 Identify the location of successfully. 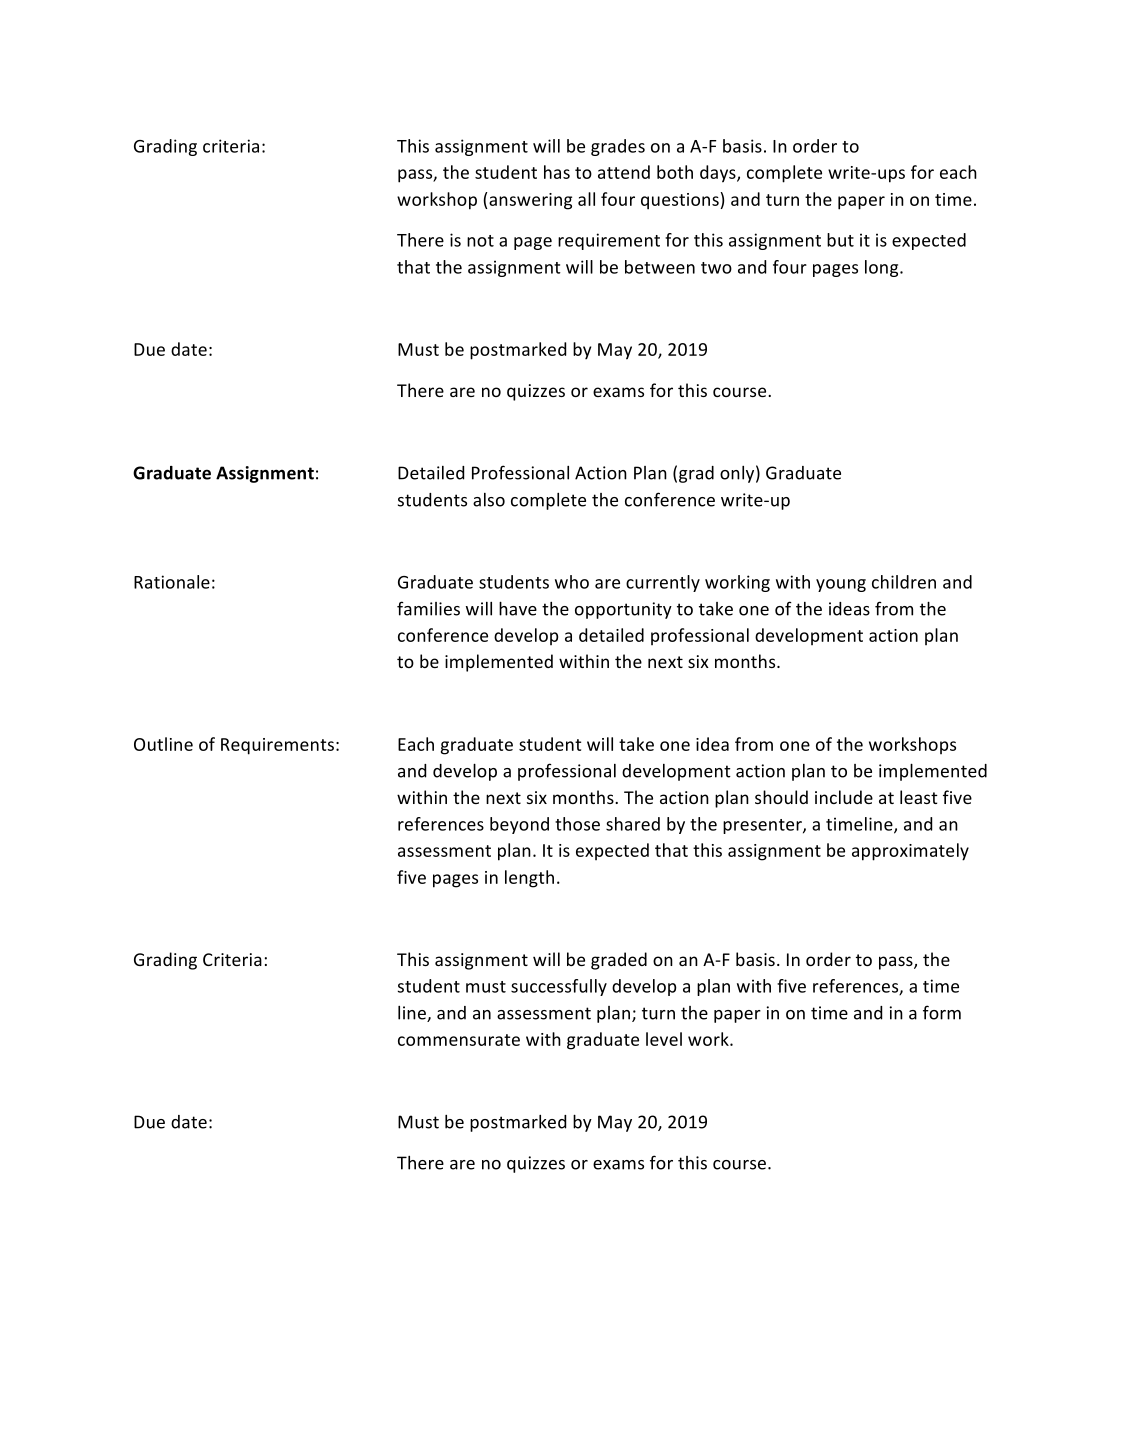
(559, 987).
